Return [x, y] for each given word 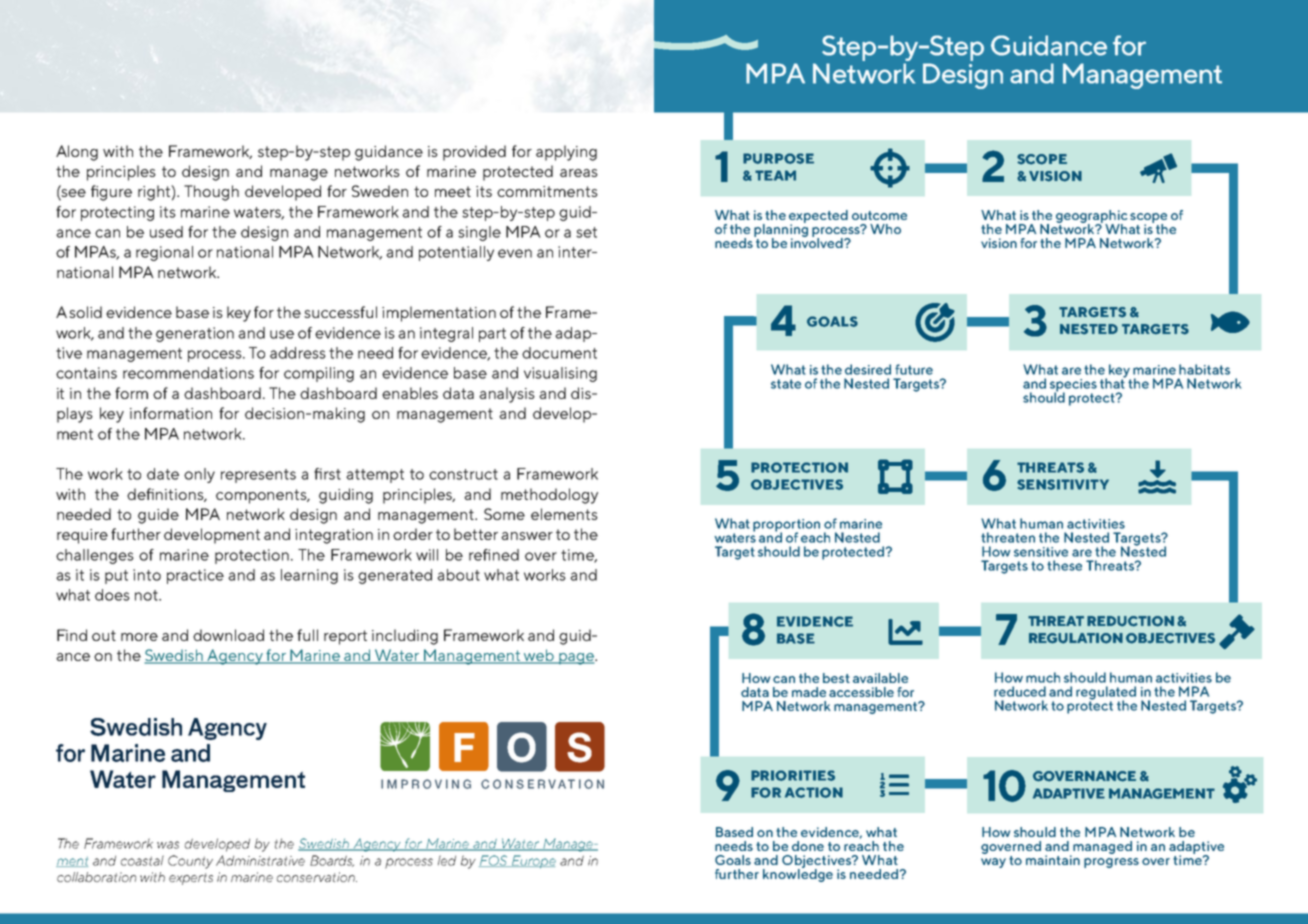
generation [195, 334]
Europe [532, 861]
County [190, 862]
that [1113, 382]
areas [579, 173]
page [576, 659]
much [1043, 677]
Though [211, 193]
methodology [549, 496]
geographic [1092, 217]
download [228, 635]
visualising [560, 374]
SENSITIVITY [1063, 484]
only [199, 475]
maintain [1053, 860]
